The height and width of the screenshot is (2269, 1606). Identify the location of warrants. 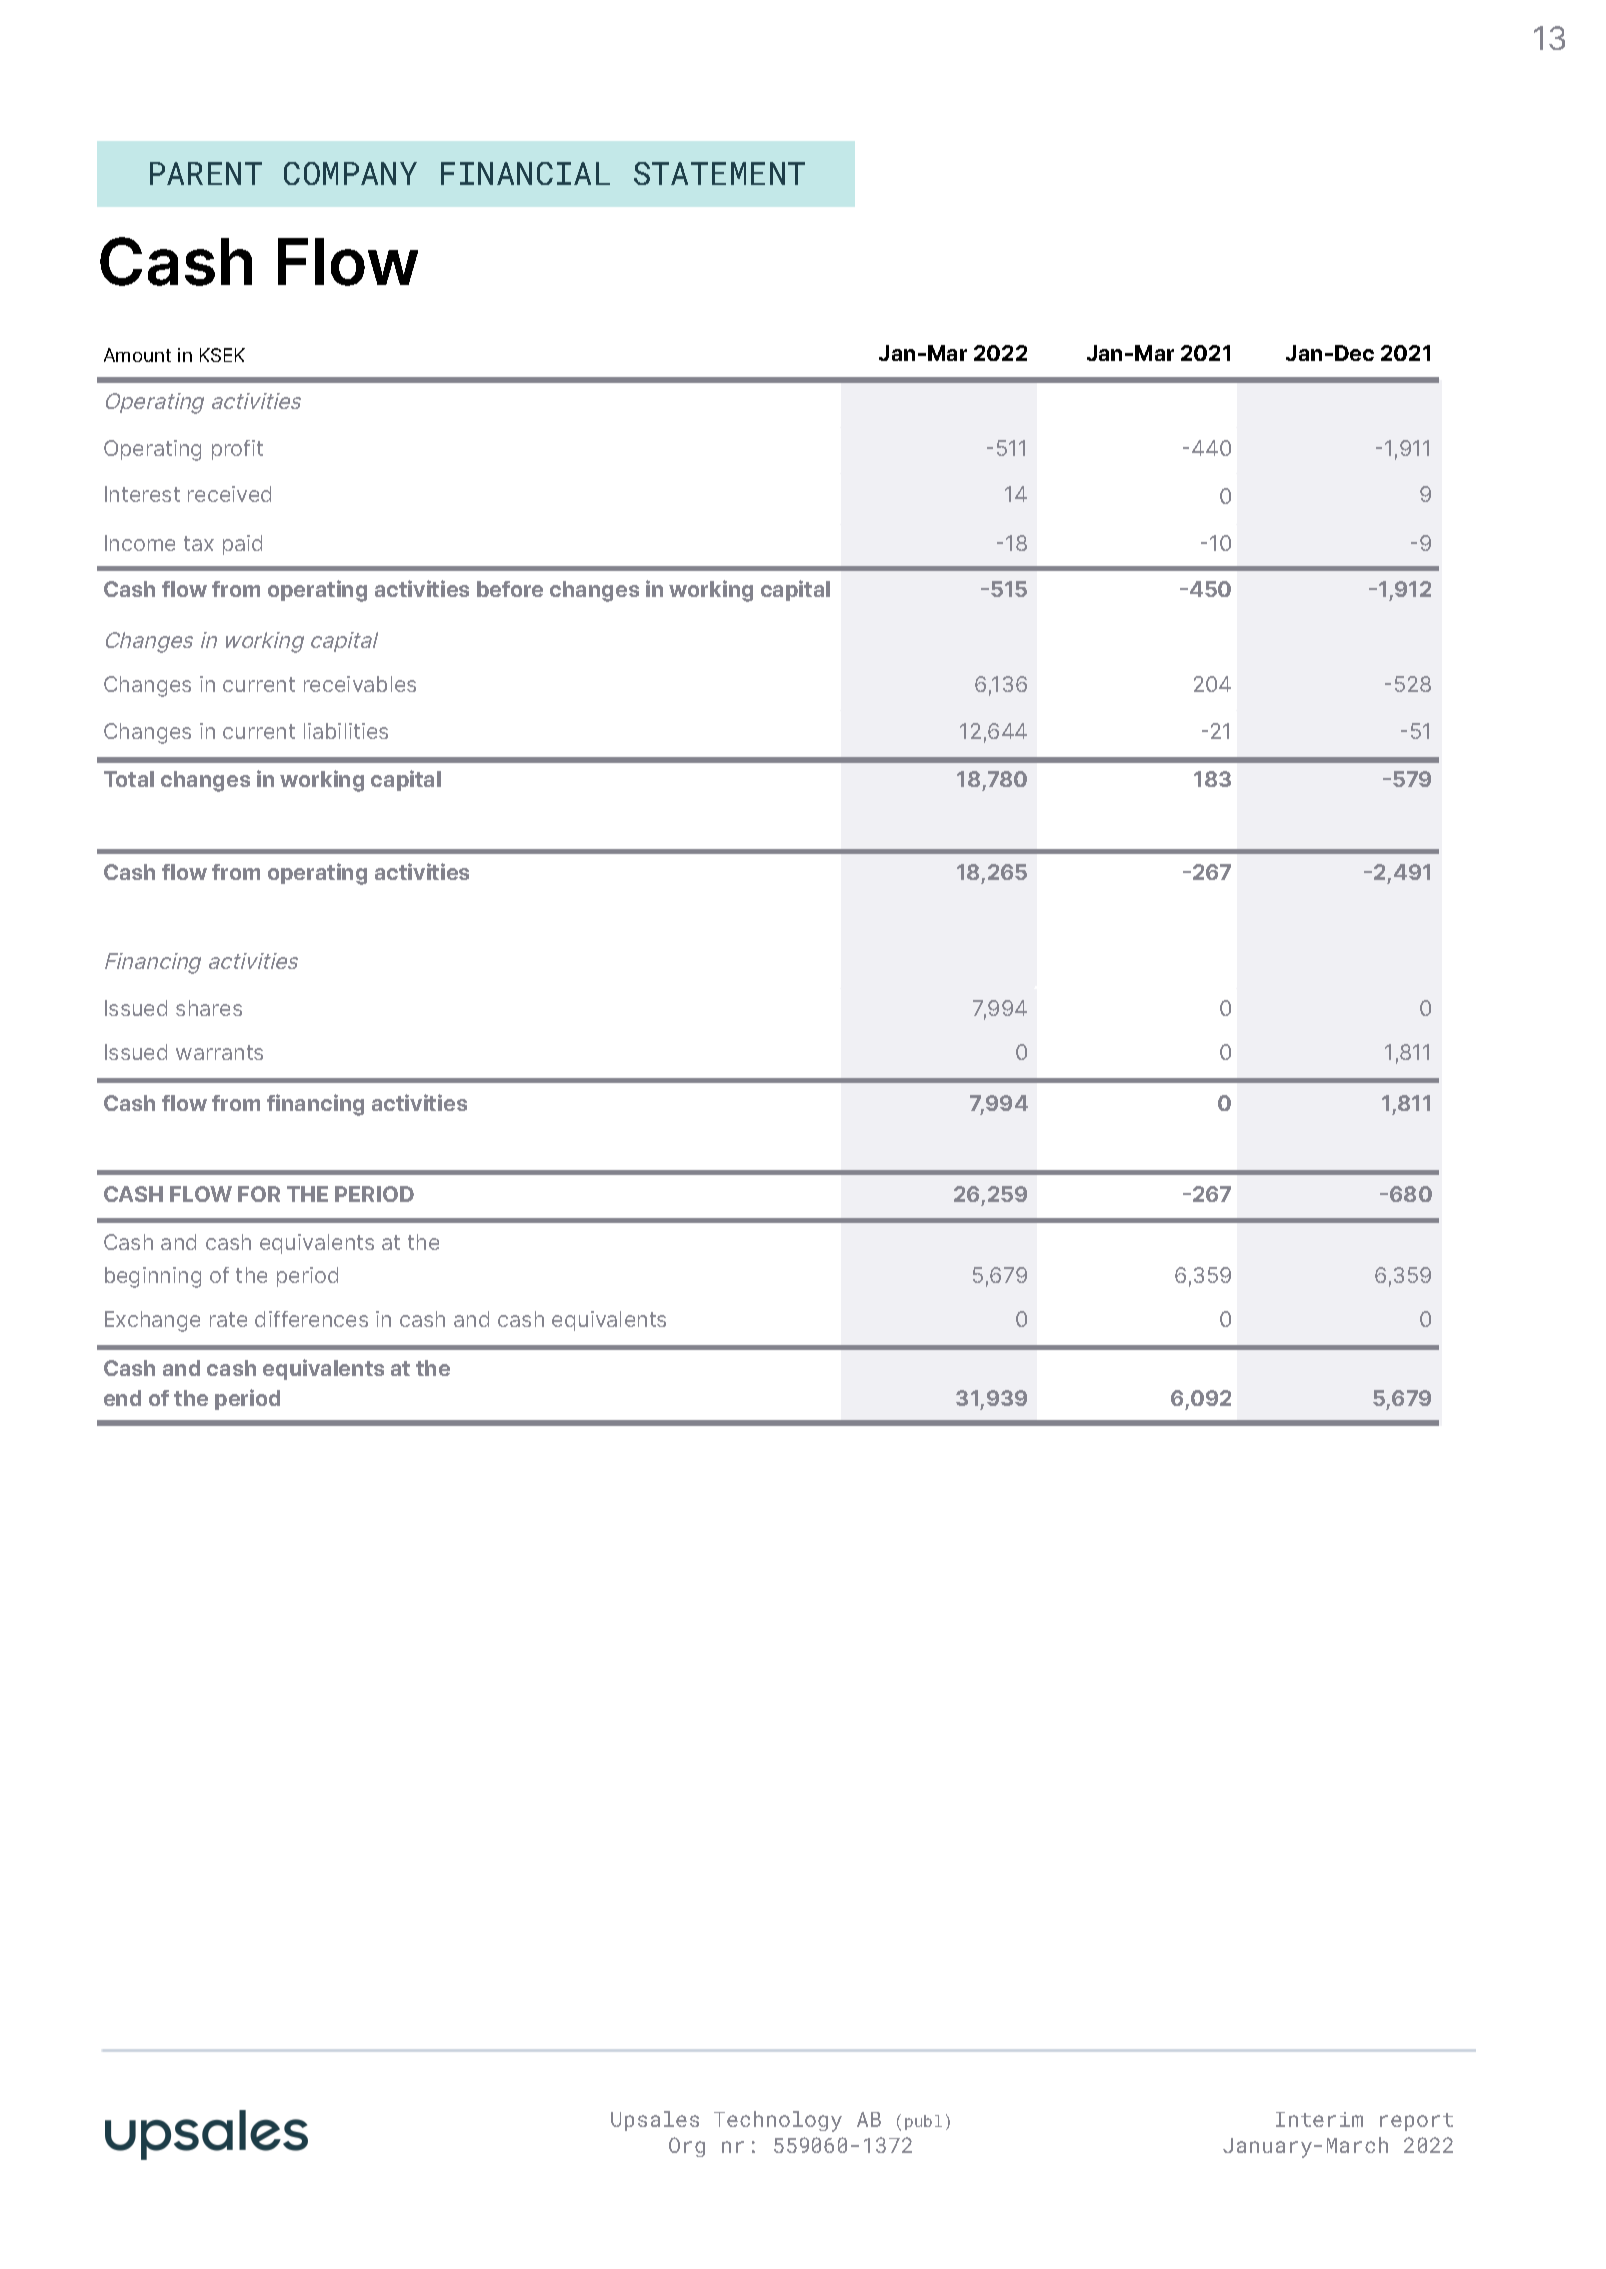
(219, 1052).
